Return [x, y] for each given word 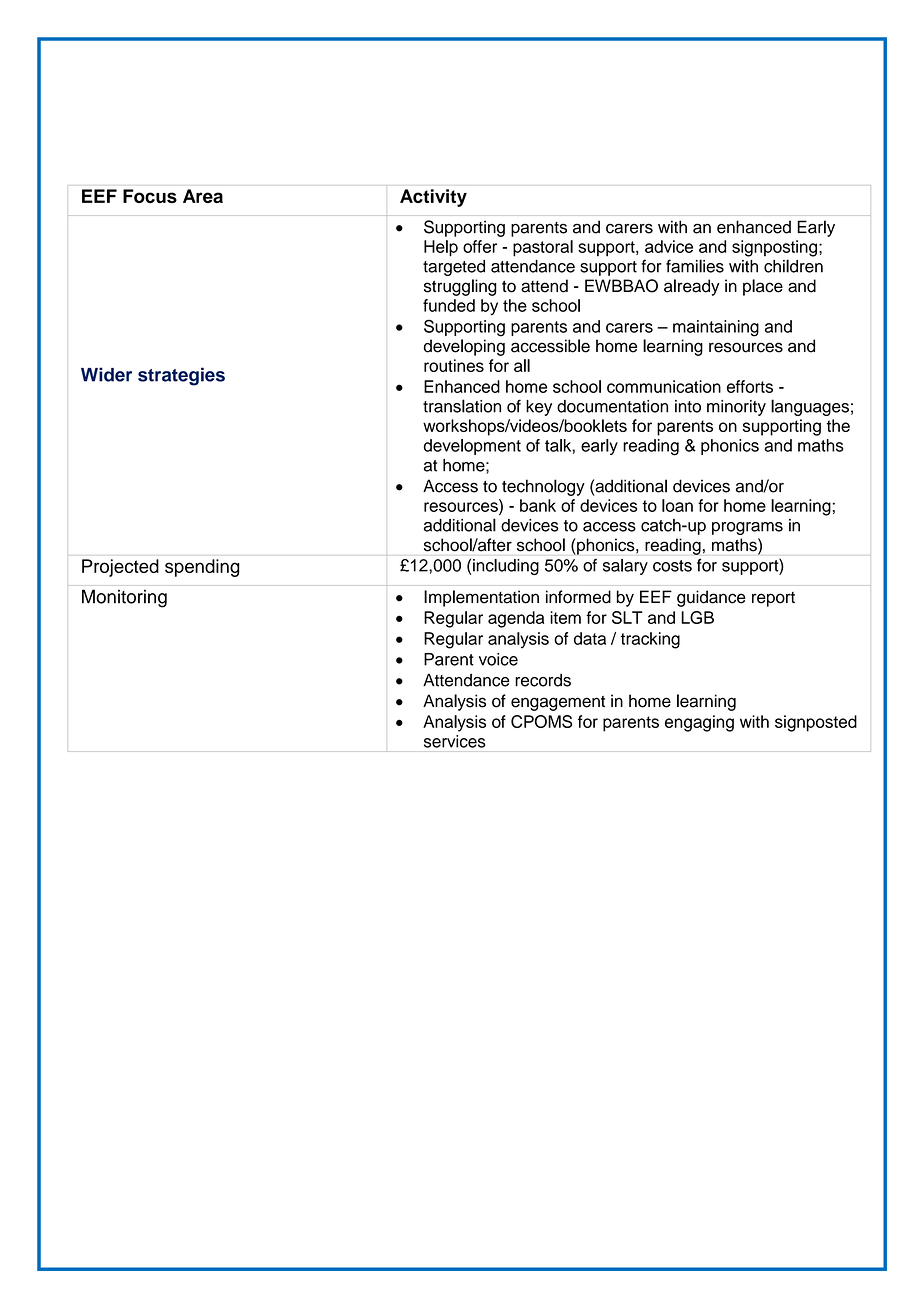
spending [202, 568]
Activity [433, 198]
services [455, 741]
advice [669, 246]
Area [203, 196]
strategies [181, 376]
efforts [750, 386]
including [506, 567]
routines [454, 365]
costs [672, 566]
